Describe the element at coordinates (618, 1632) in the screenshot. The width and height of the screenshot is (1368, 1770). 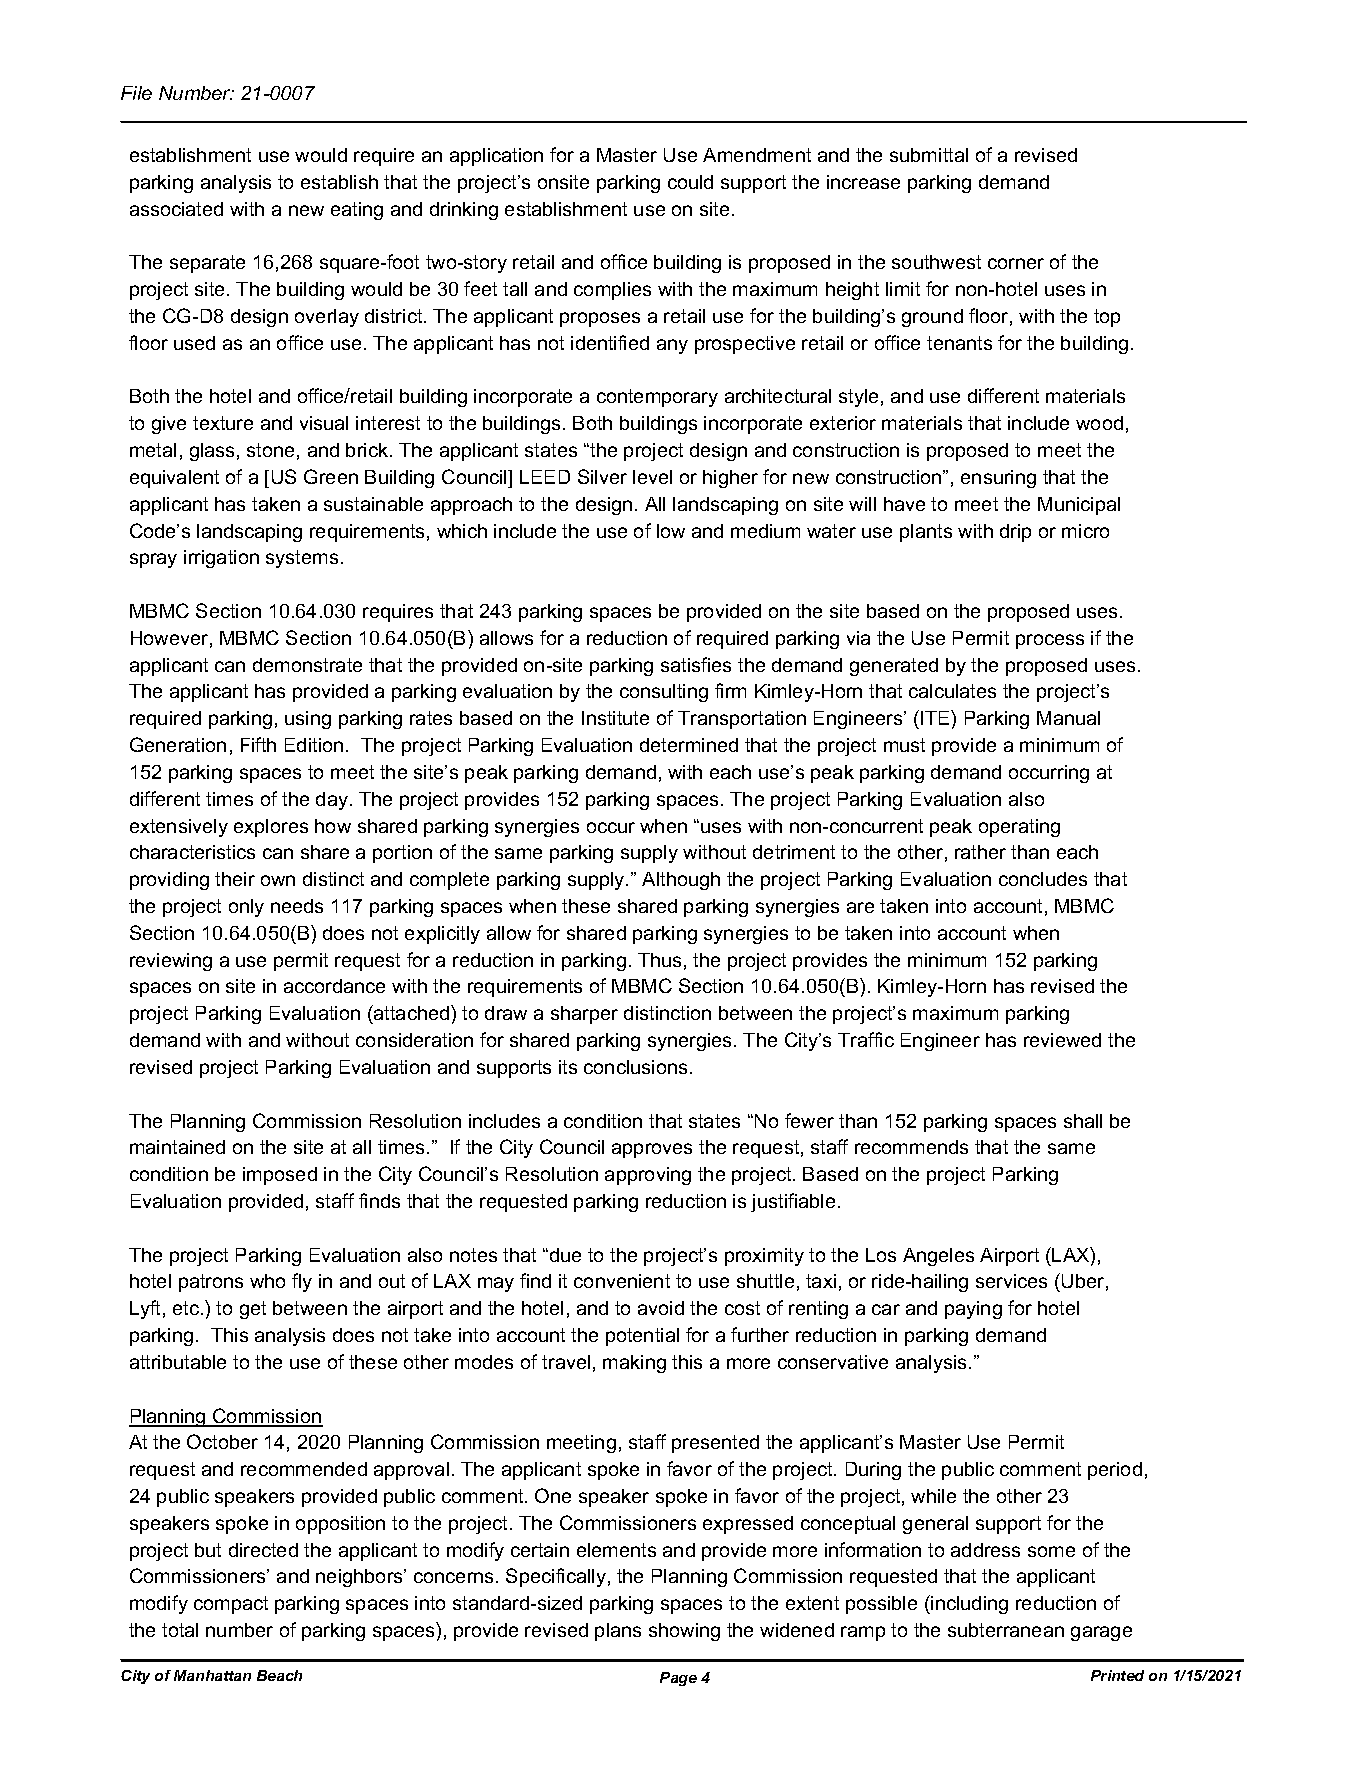
I see `plans` at that location.
